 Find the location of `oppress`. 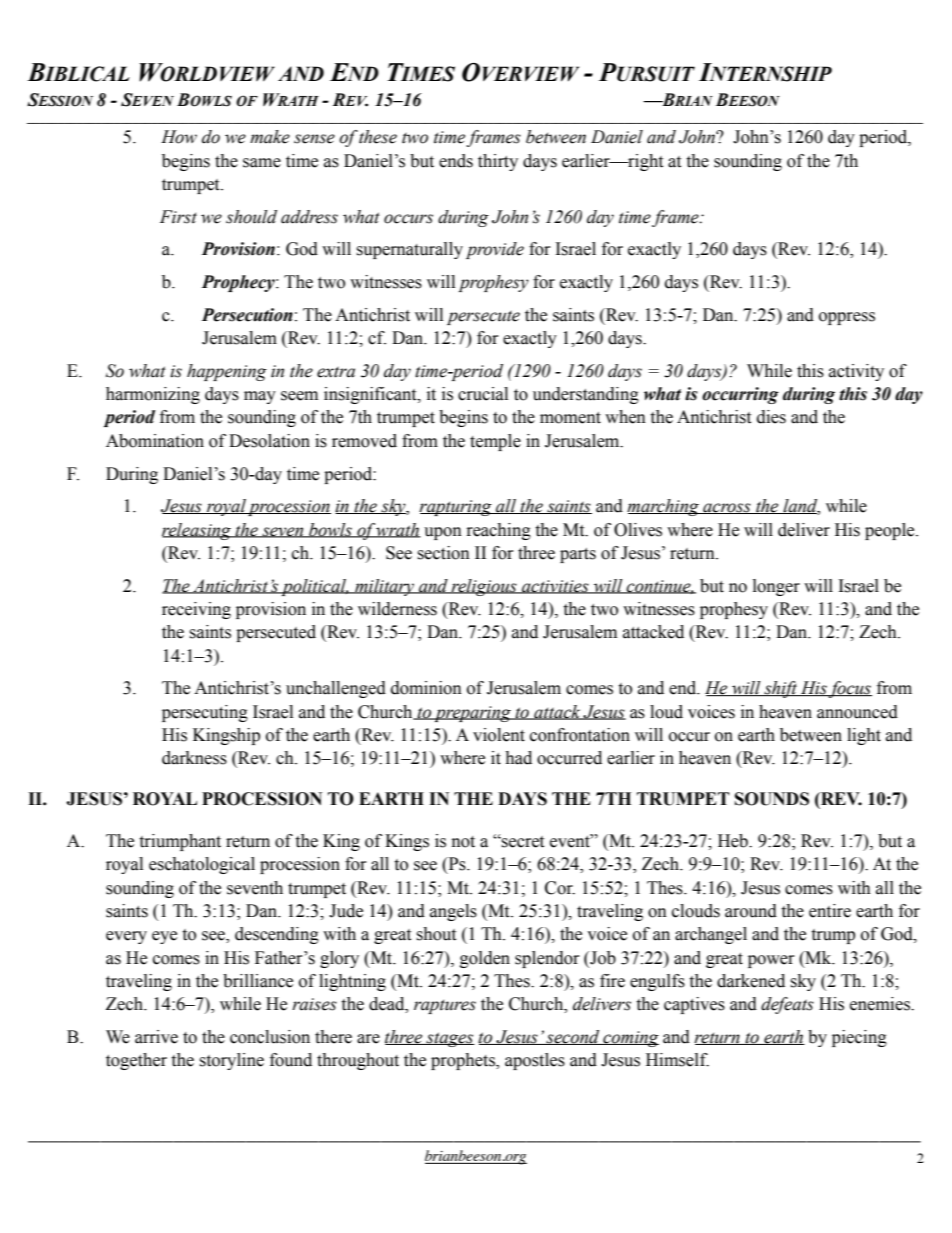

oppress is located at coordinates (847, 318).
